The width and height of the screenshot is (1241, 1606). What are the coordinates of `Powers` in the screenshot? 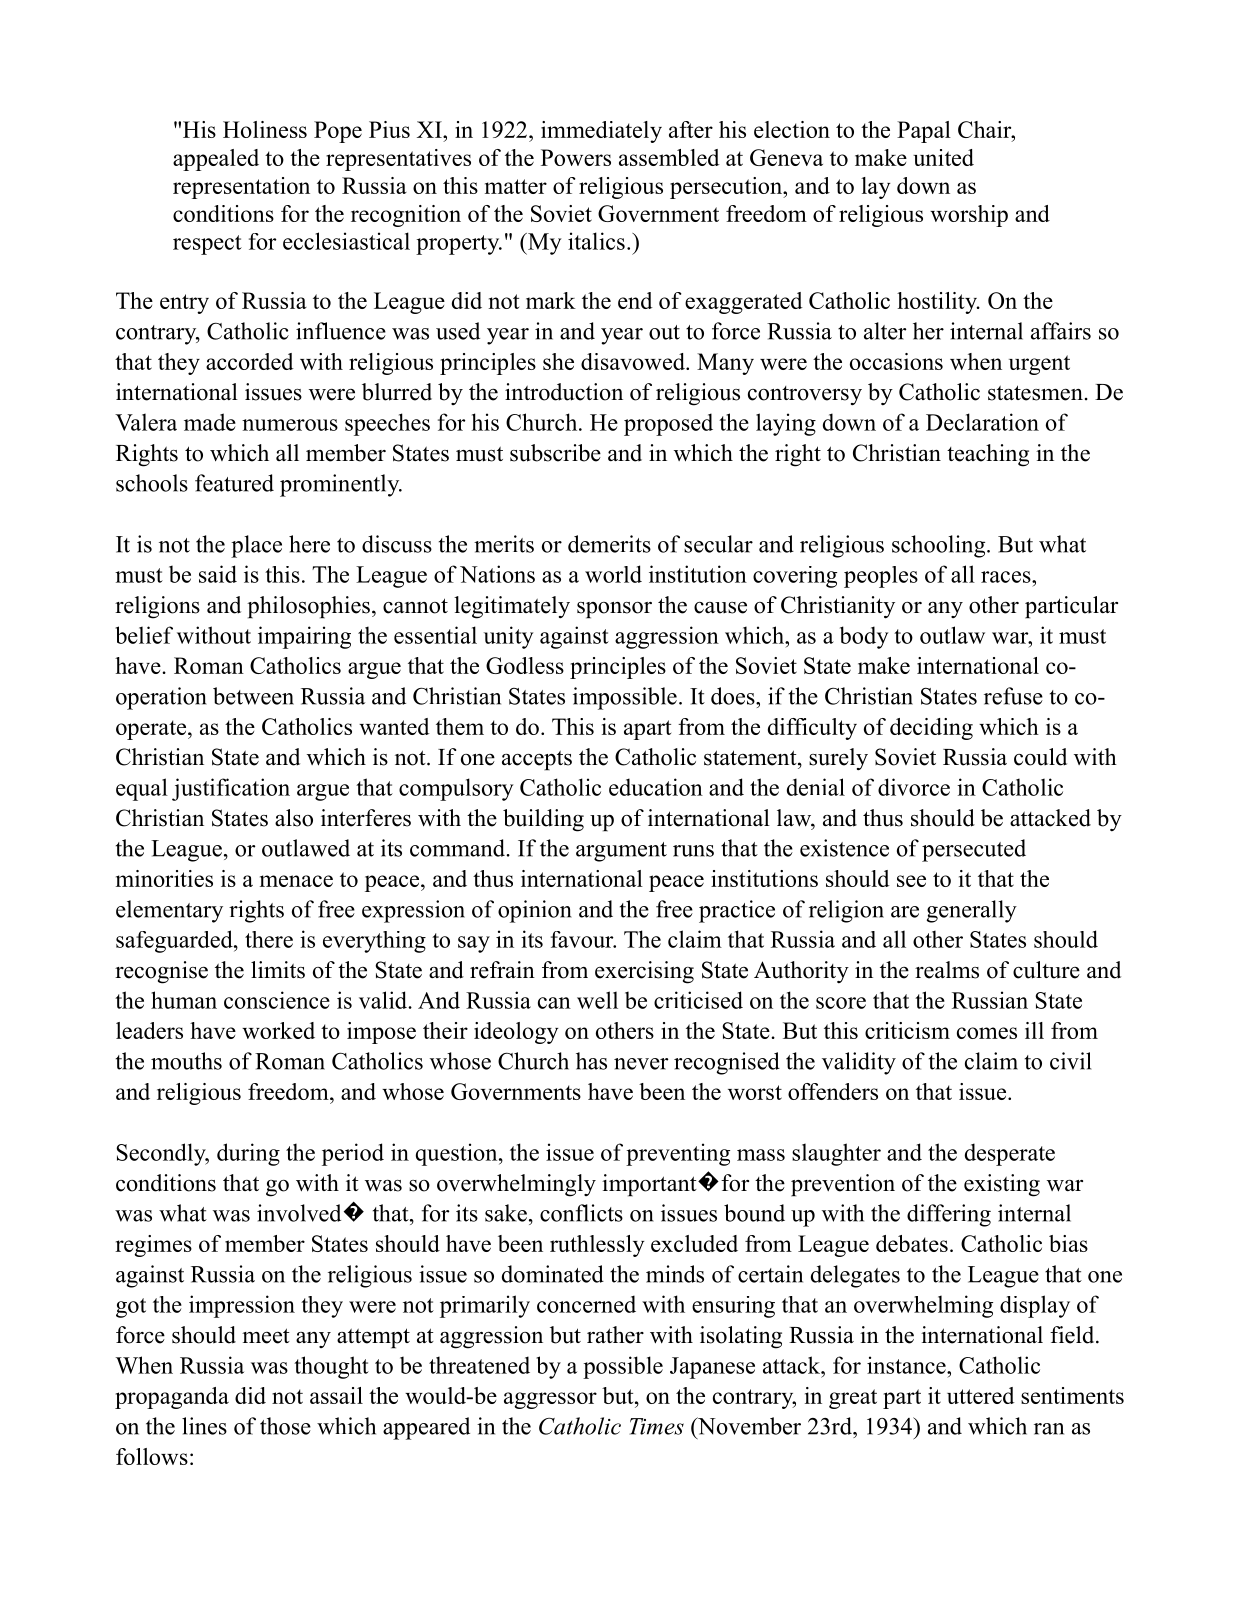 It's located at (576, 157).
